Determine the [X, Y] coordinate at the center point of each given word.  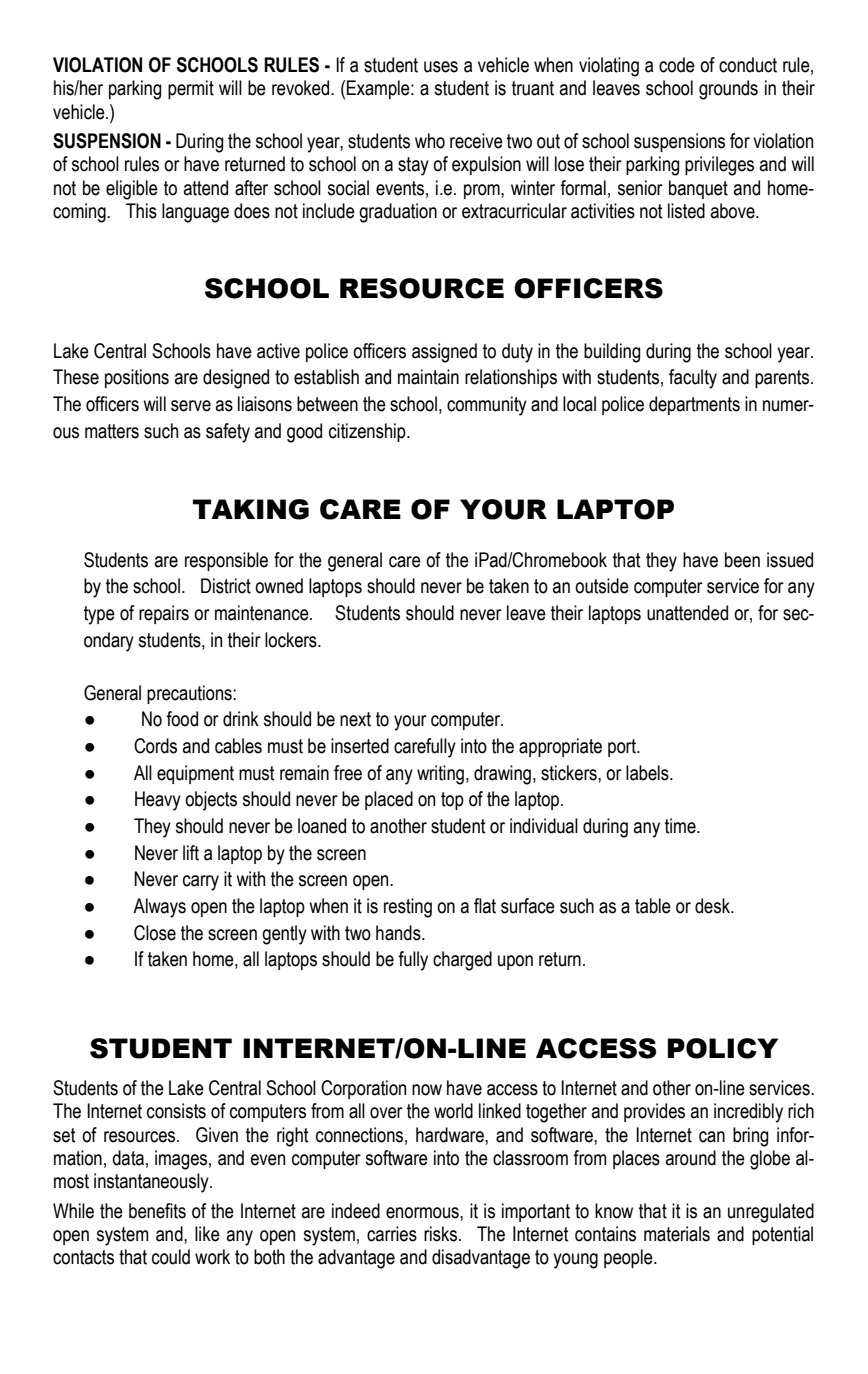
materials [677, 1234]
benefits [157, 1211]
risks [442, 1234]
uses [441, 67]
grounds [728, 90]
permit [191, 89]
